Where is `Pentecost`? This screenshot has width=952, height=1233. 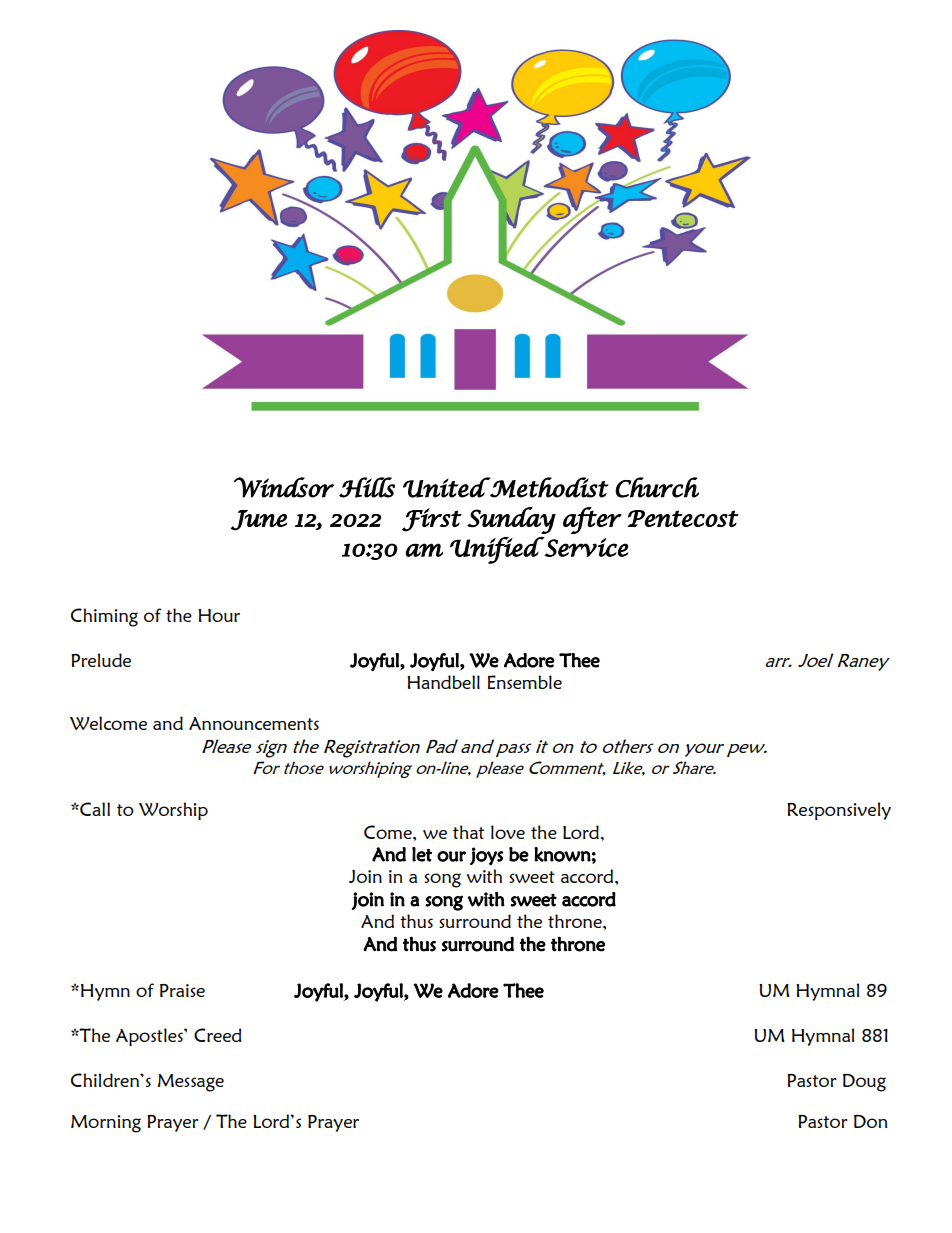 Pentecost is located at coordinates (683, 518).
